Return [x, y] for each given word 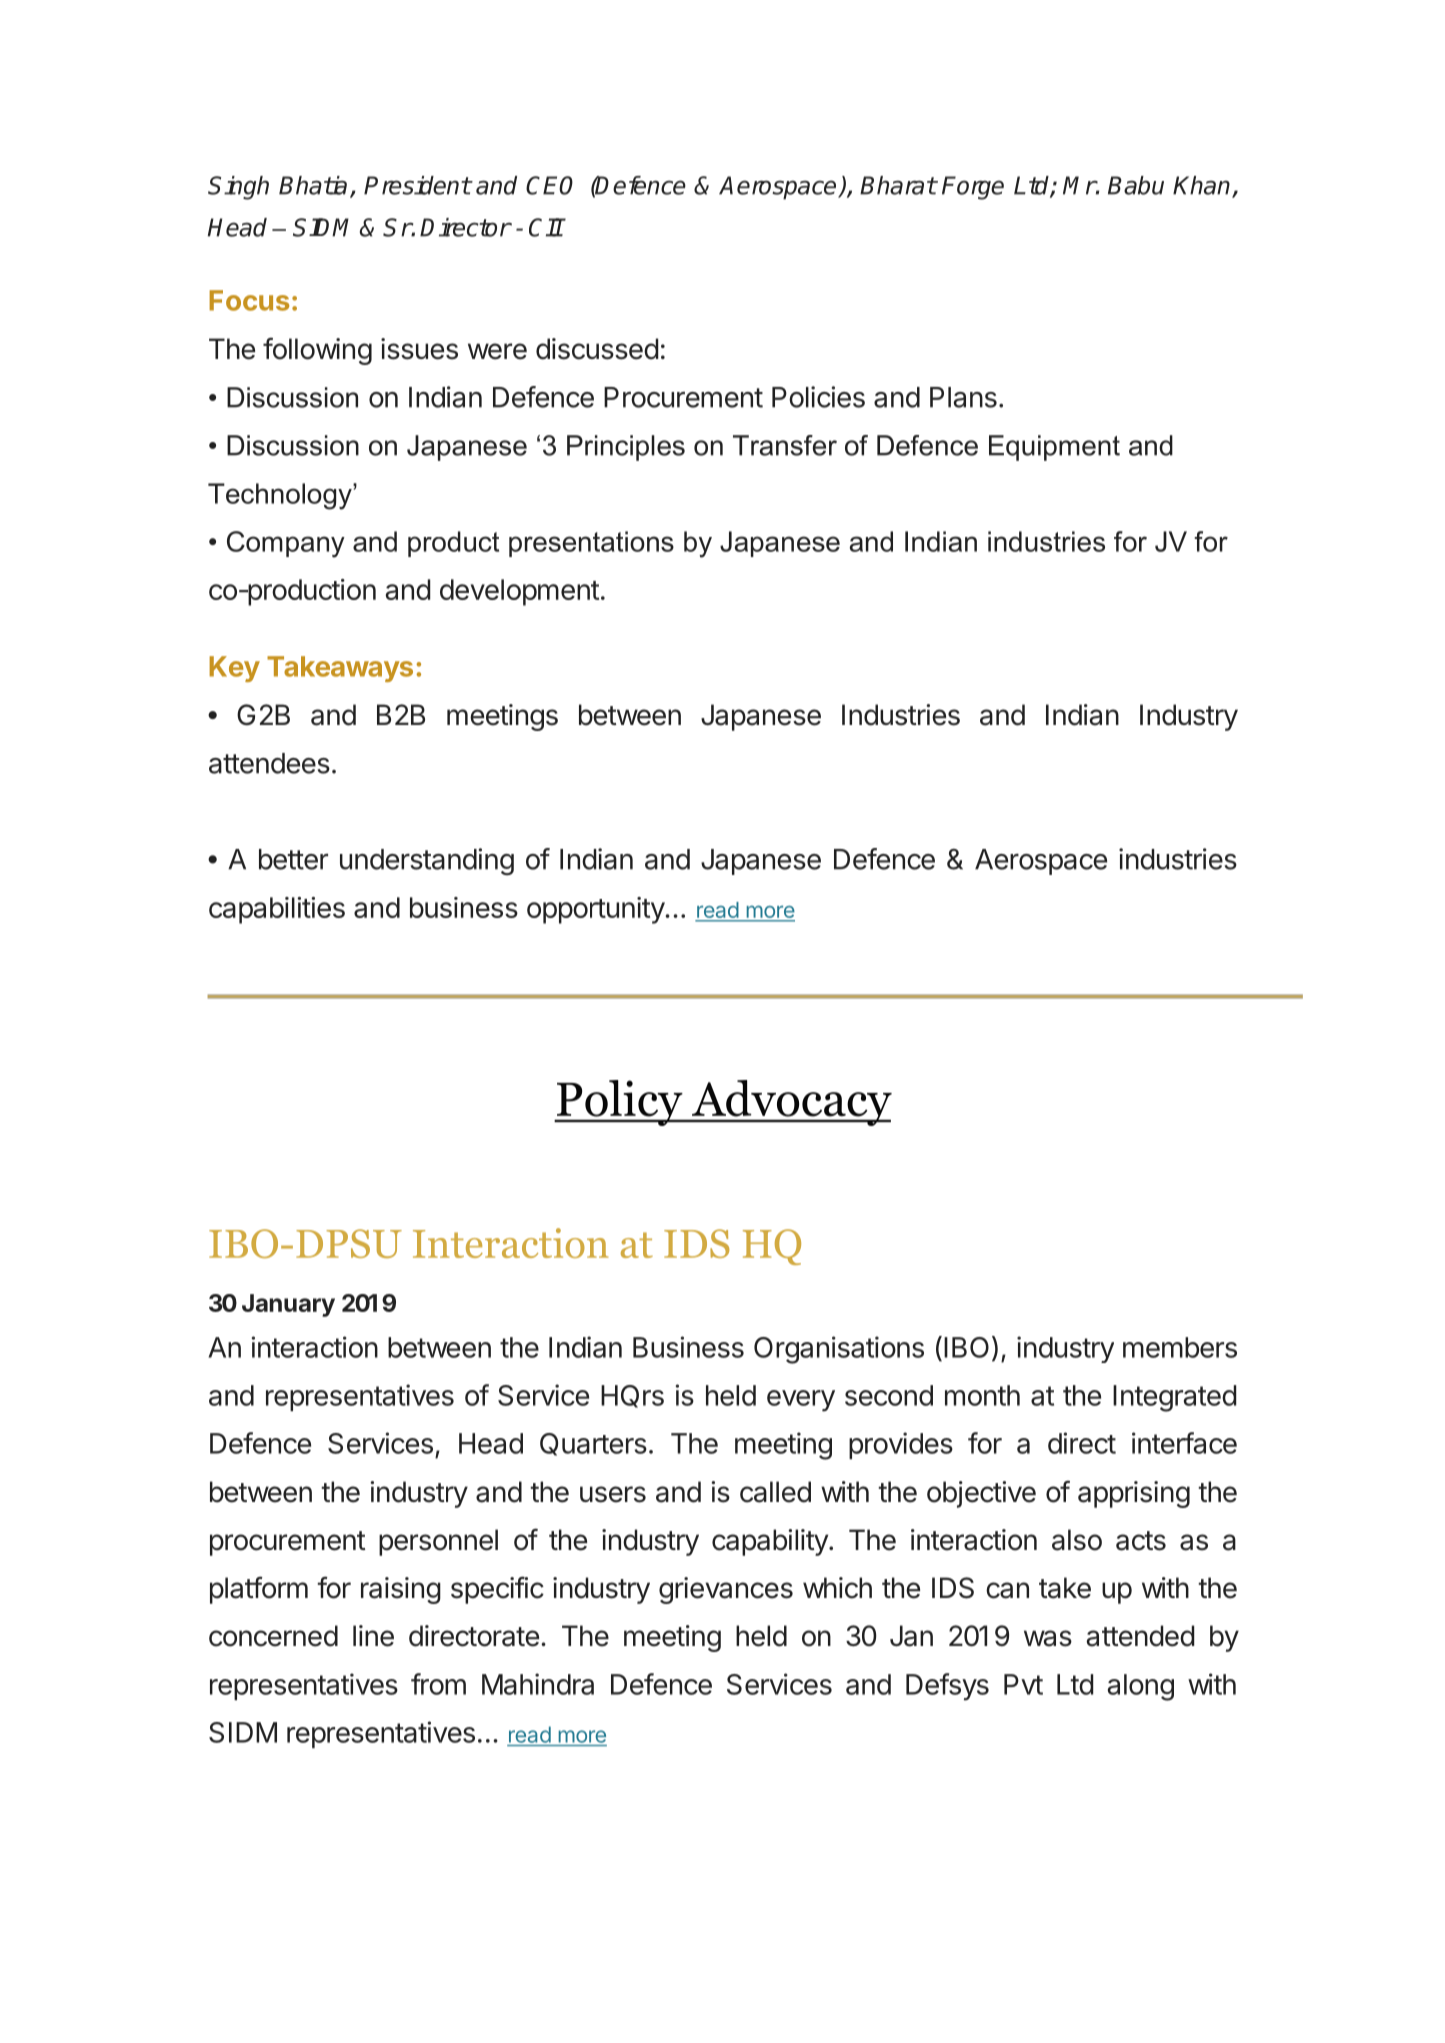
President [417, 185]
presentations [591, 544]
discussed [597, 349]
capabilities [277, 910]
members [1180, 1347]
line [373, 1636]
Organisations [839, 1350]
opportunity [596, 910]
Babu [1136, 185]
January [288, 1305]
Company [286, 544]
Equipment [1054, 448]
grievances [726, 1590]
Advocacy [791, 1103]
